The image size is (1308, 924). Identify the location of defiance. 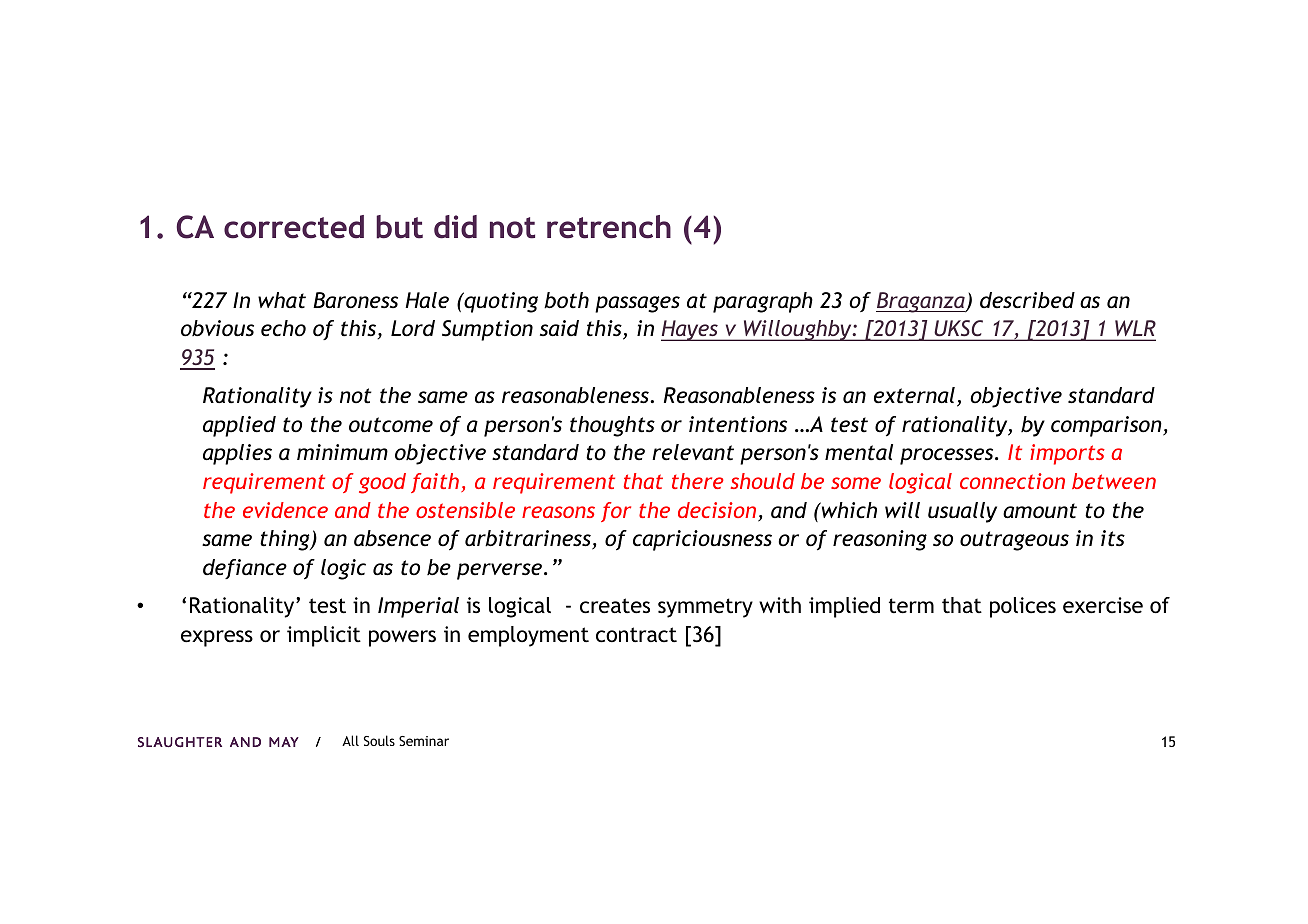
(245, 569).
